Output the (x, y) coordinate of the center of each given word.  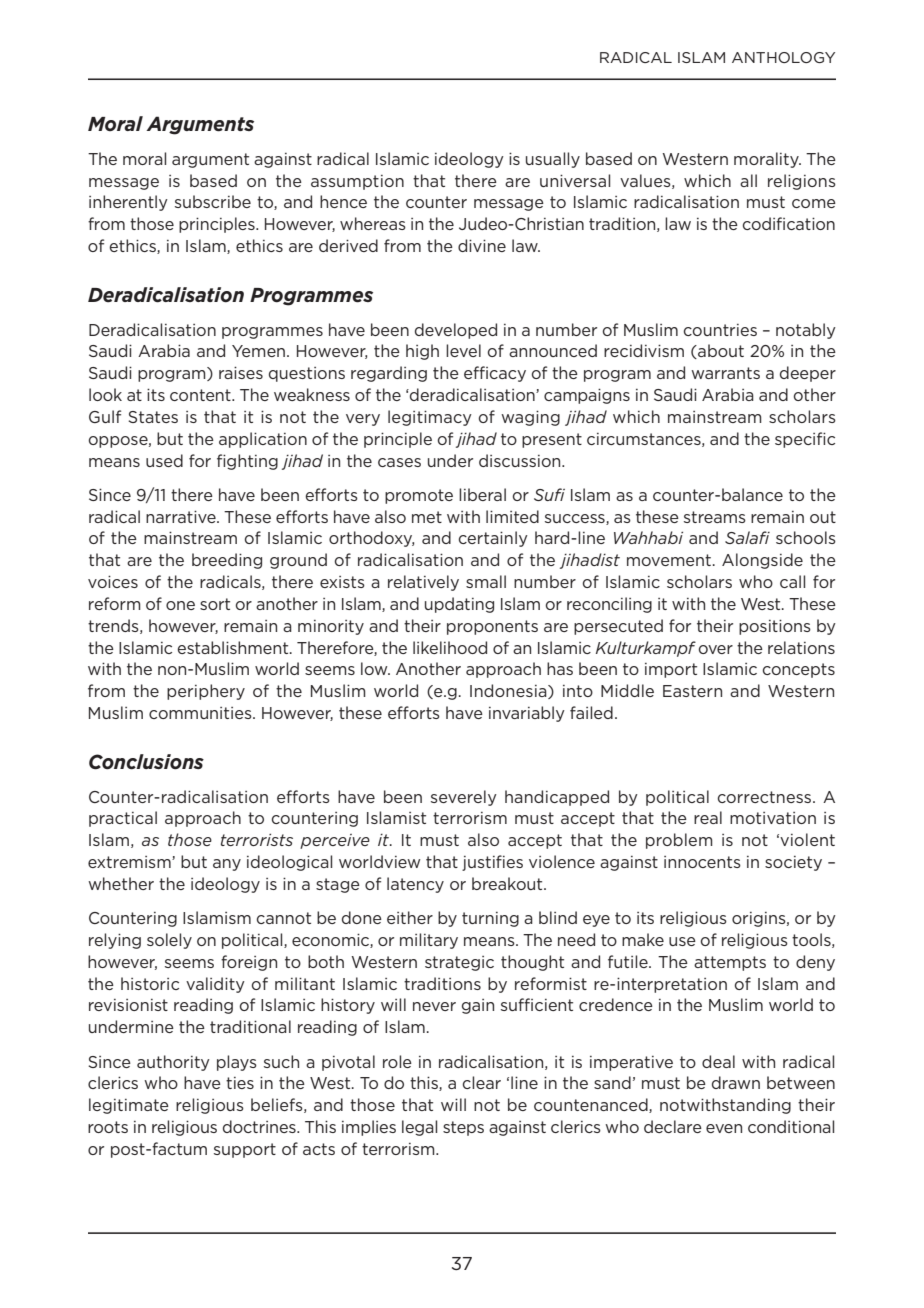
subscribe (213, 201)
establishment (234, 647)
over (715, 649)
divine (482, 245)
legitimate (129, 1106)
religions (802, 182)
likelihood (450, 647)
